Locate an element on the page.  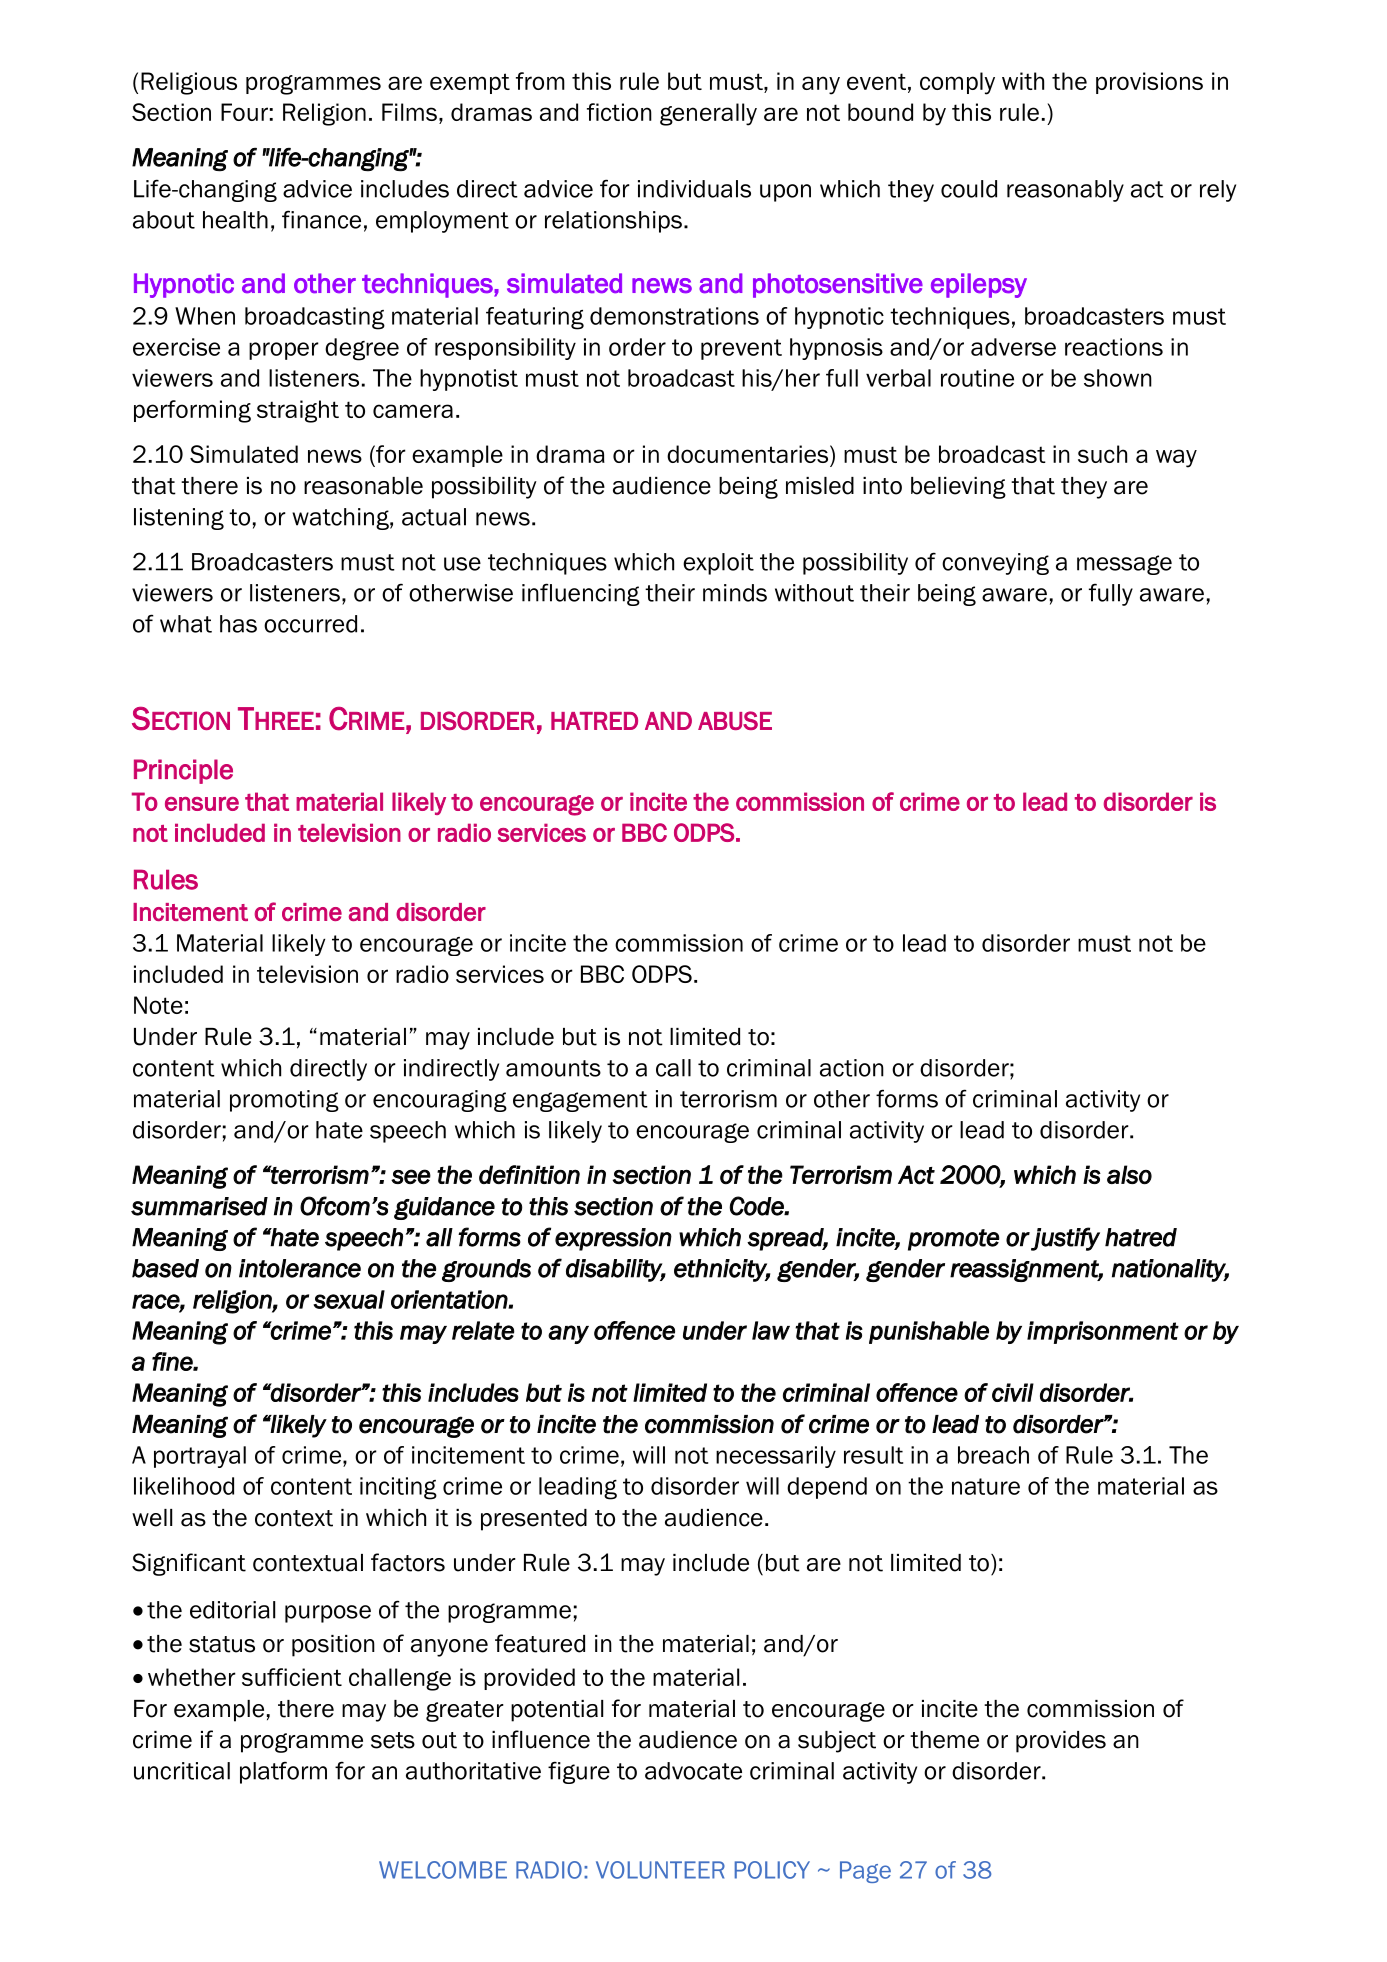
reasonably is located at coordinates (1065, 191).
